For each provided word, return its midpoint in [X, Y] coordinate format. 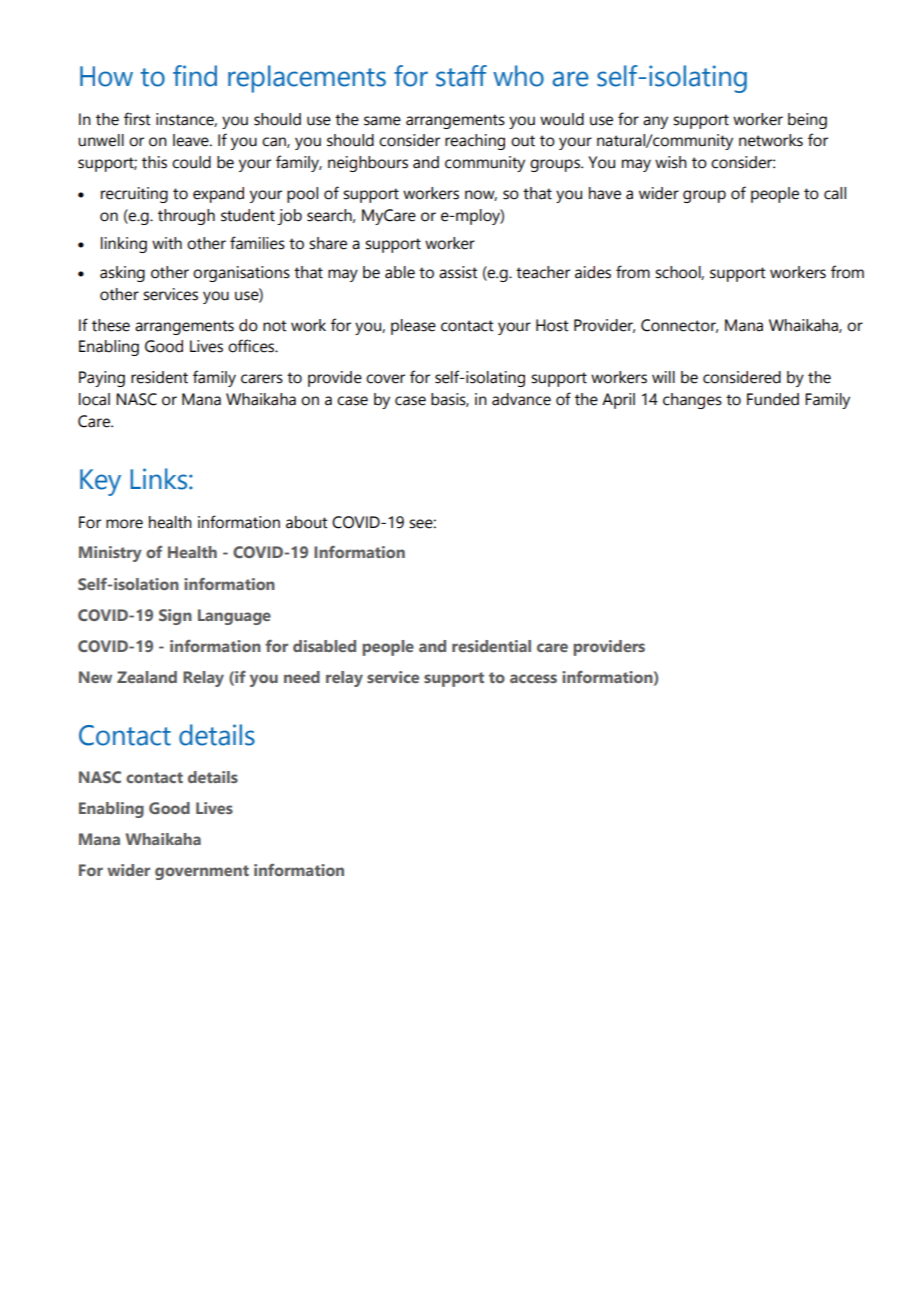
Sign [175, 617]
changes [692, 401]
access [533, 678]
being [807, 121]
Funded [773, 399]
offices [252, 346]
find [195, 76]
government [202, 872]
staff [461, 76]
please [413, 327]
